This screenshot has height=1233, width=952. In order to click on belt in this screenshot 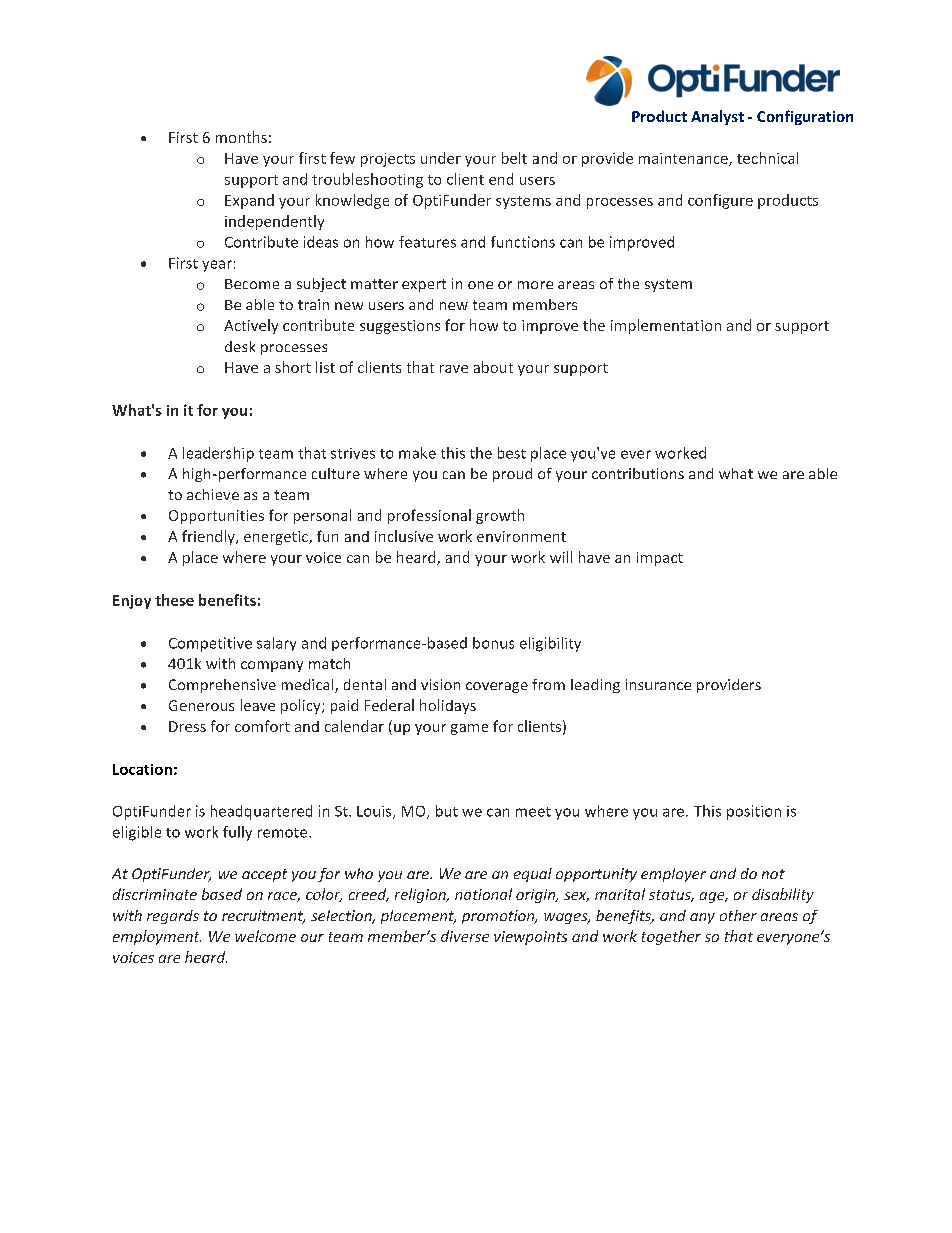, I will do `click(514, 158)`.
